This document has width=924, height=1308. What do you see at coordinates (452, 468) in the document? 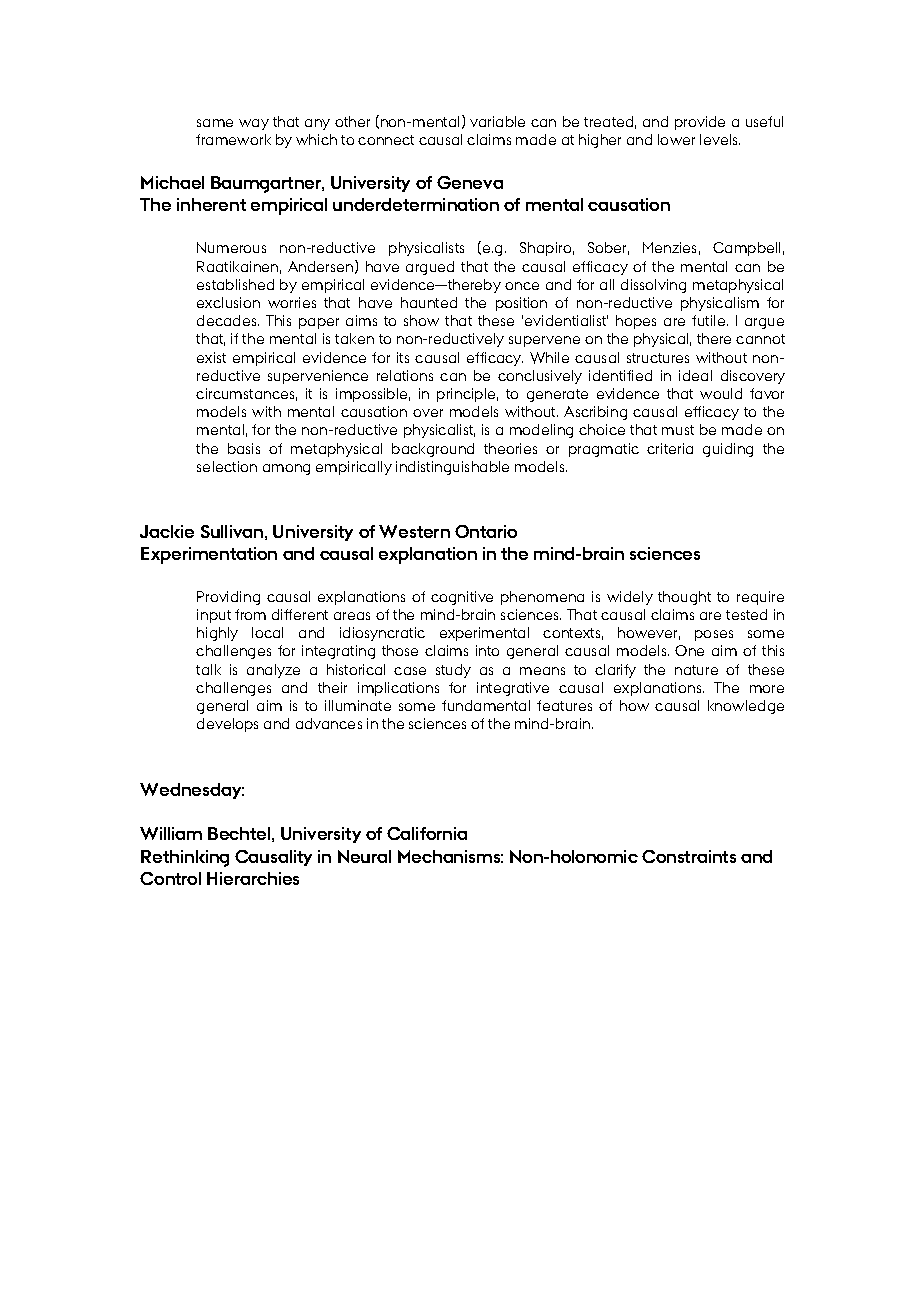
I see `indistinguishable` at bounding box center [452, 468].
